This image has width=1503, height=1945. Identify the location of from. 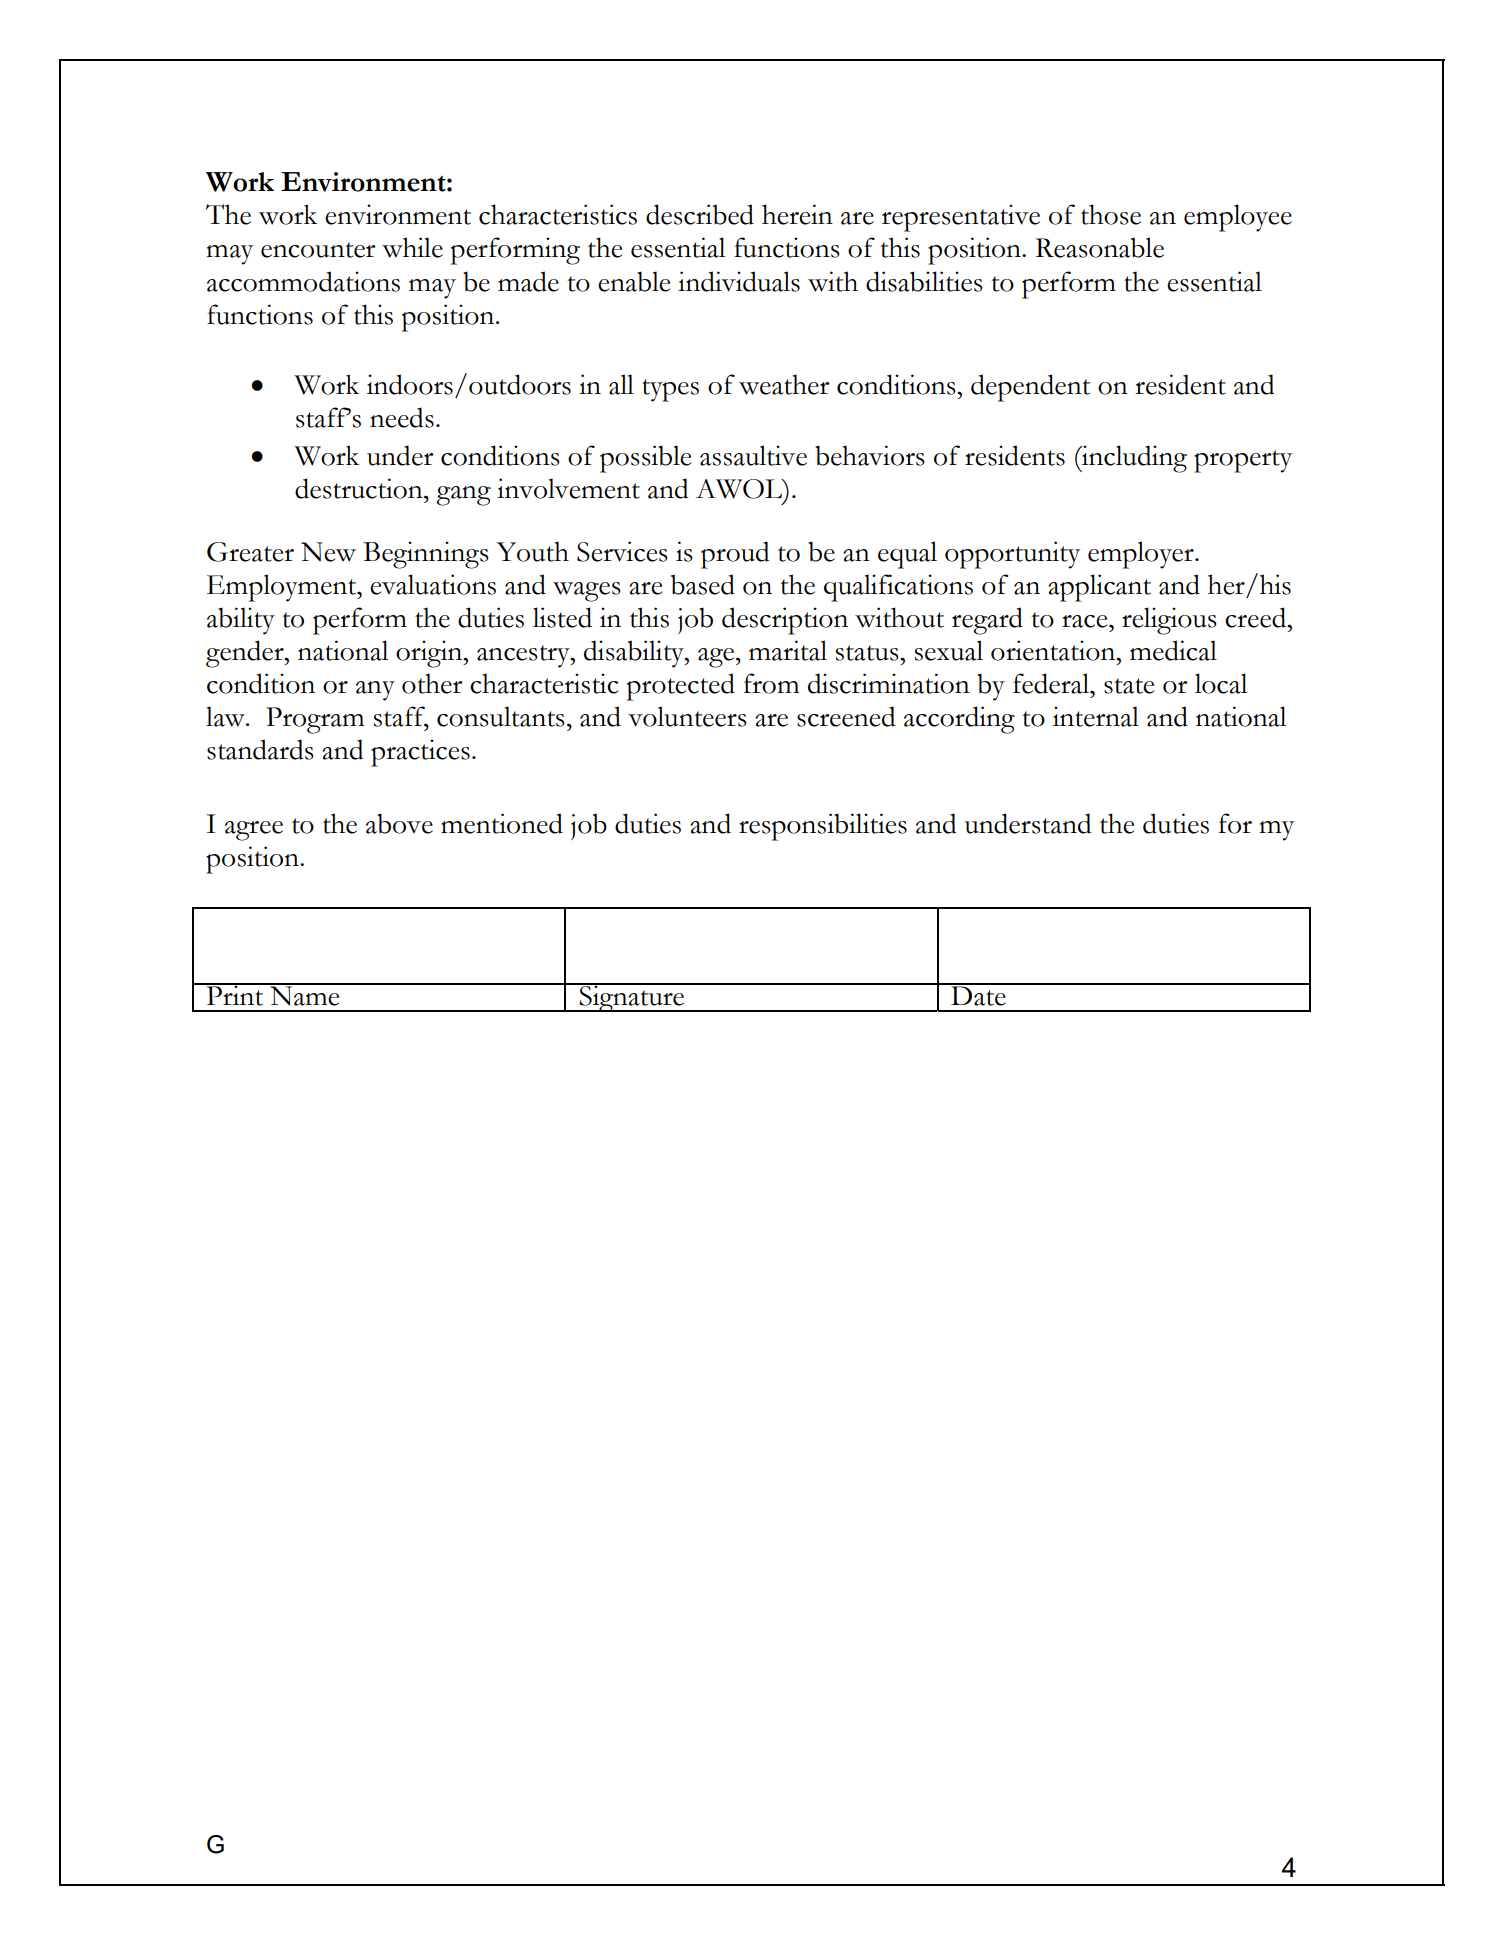
(771, 683).
